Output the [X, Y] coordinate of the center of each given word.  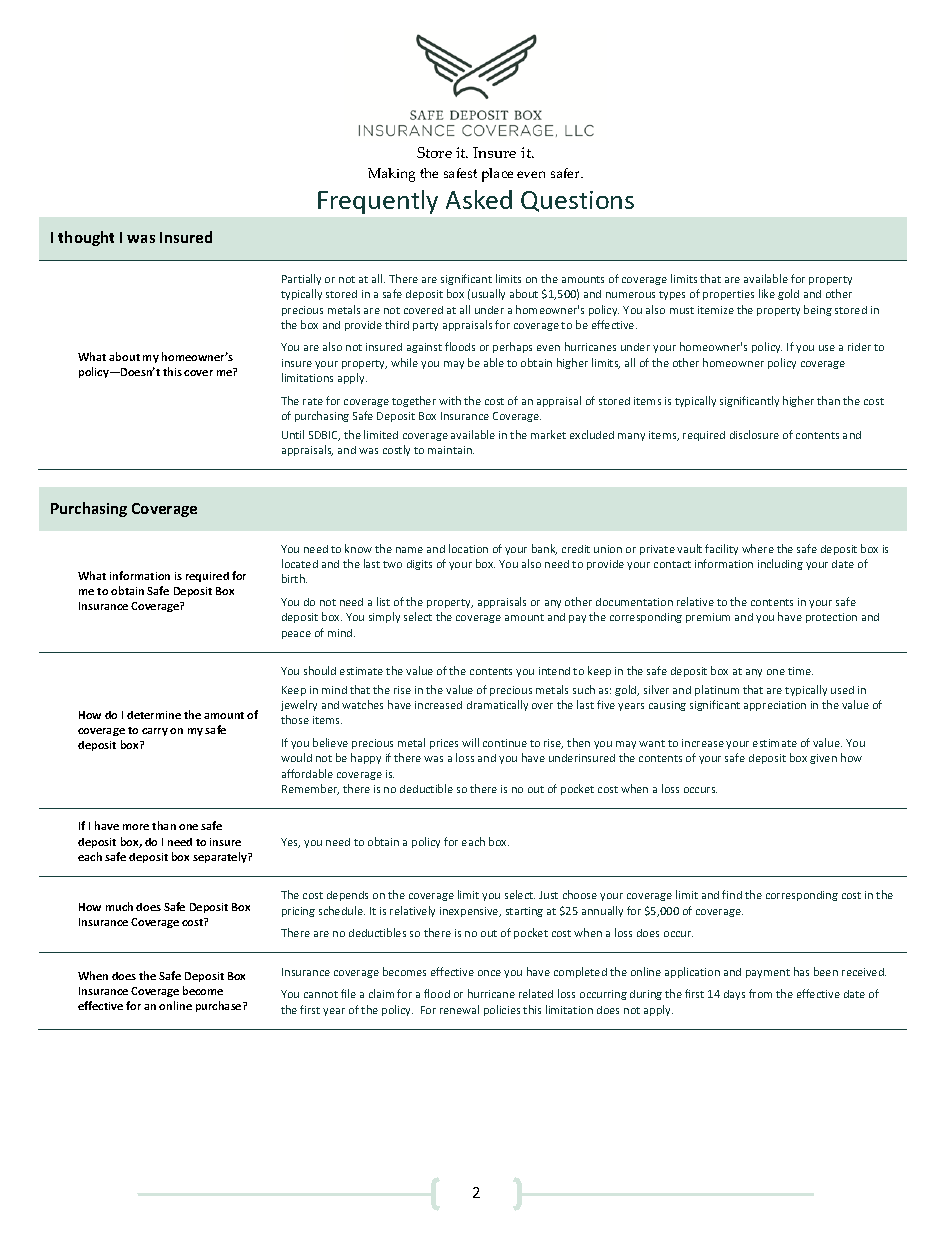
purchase [220, 1006]
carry [155, 732]
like [767, 293]
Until [293, 434]
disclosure [754, 434]
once [489, 973]
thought [86, 238]
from [760, 993]
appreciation [775, 706]
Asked [479, 199]
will [470, 742]
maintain [451, 450]
